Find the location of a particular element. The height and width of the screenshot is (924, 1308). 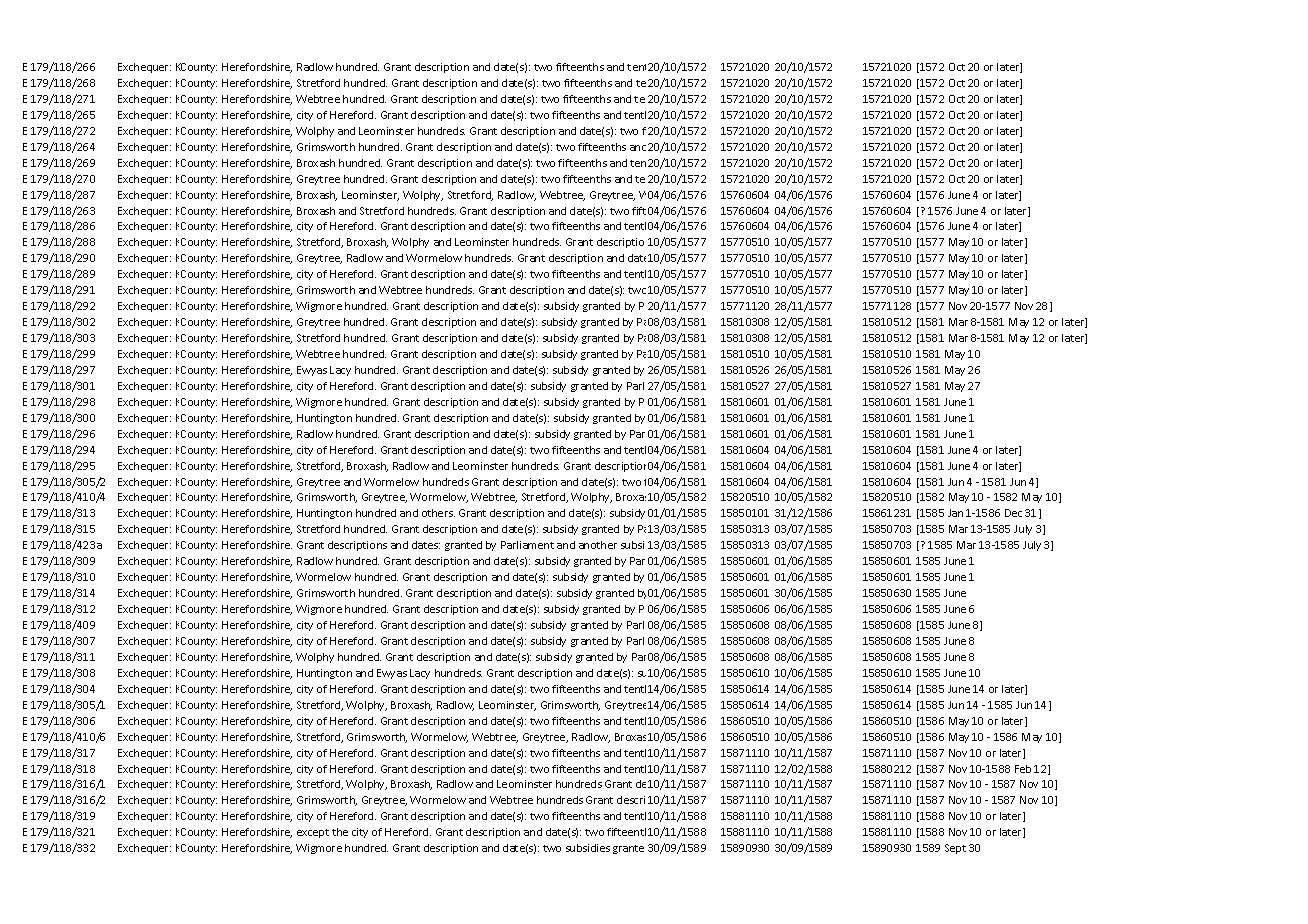

Jan is located at coordinates (955, 513).
